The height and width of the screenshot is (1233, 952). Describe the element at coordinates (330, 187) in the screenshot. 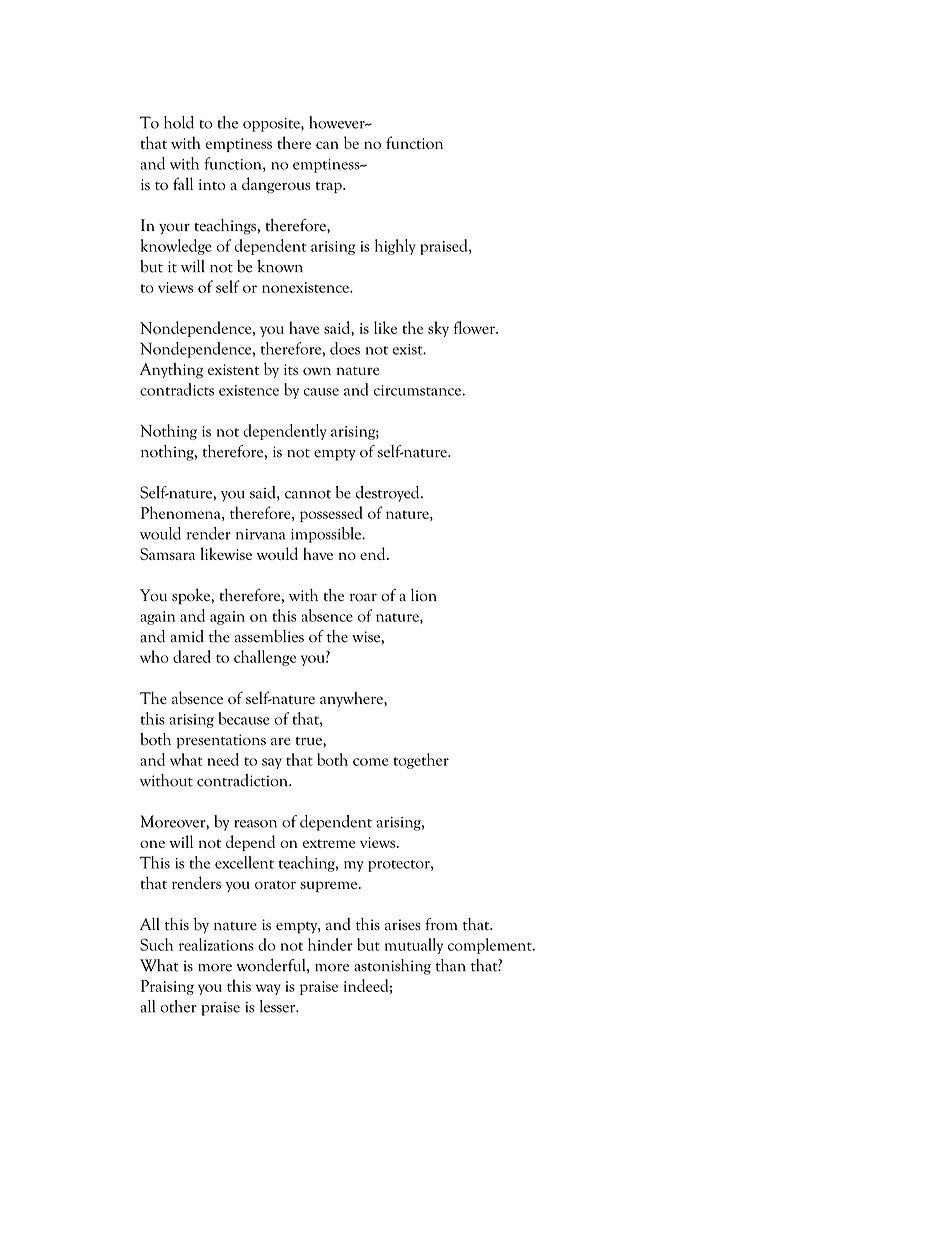

I see `trap` at that location.
